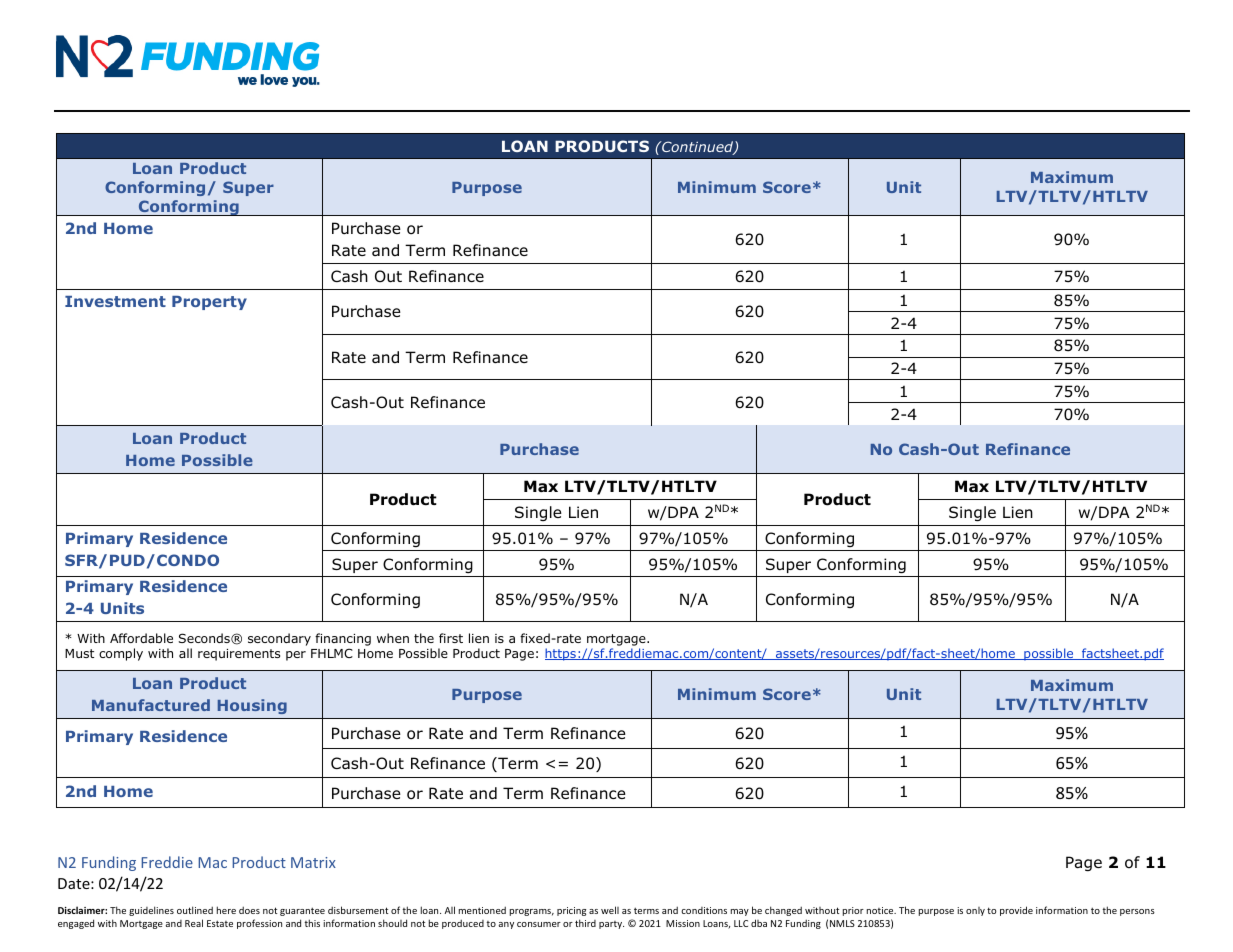  What do you see at coordinates (393, 638) in the screenshot?
I see `when` at bounding box center [393, 638].
